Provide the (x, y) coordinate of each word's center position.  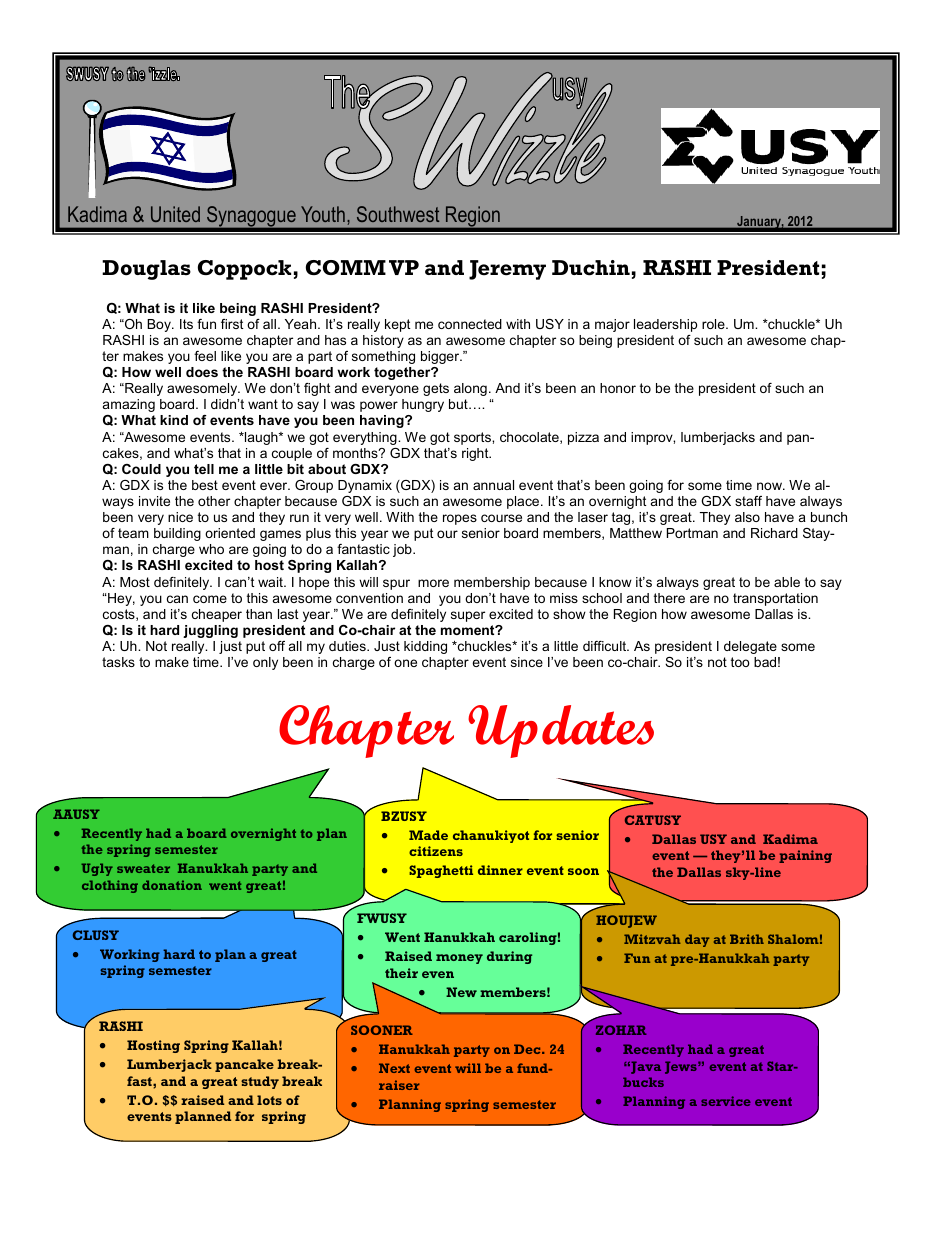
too (740, 662)
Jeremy (507, 270)
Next (394, 1068)
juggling (210, 631)
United (175, 214)
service (726, 1101)
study (260, 1082)
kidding (425, 647)
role (714, 324)
